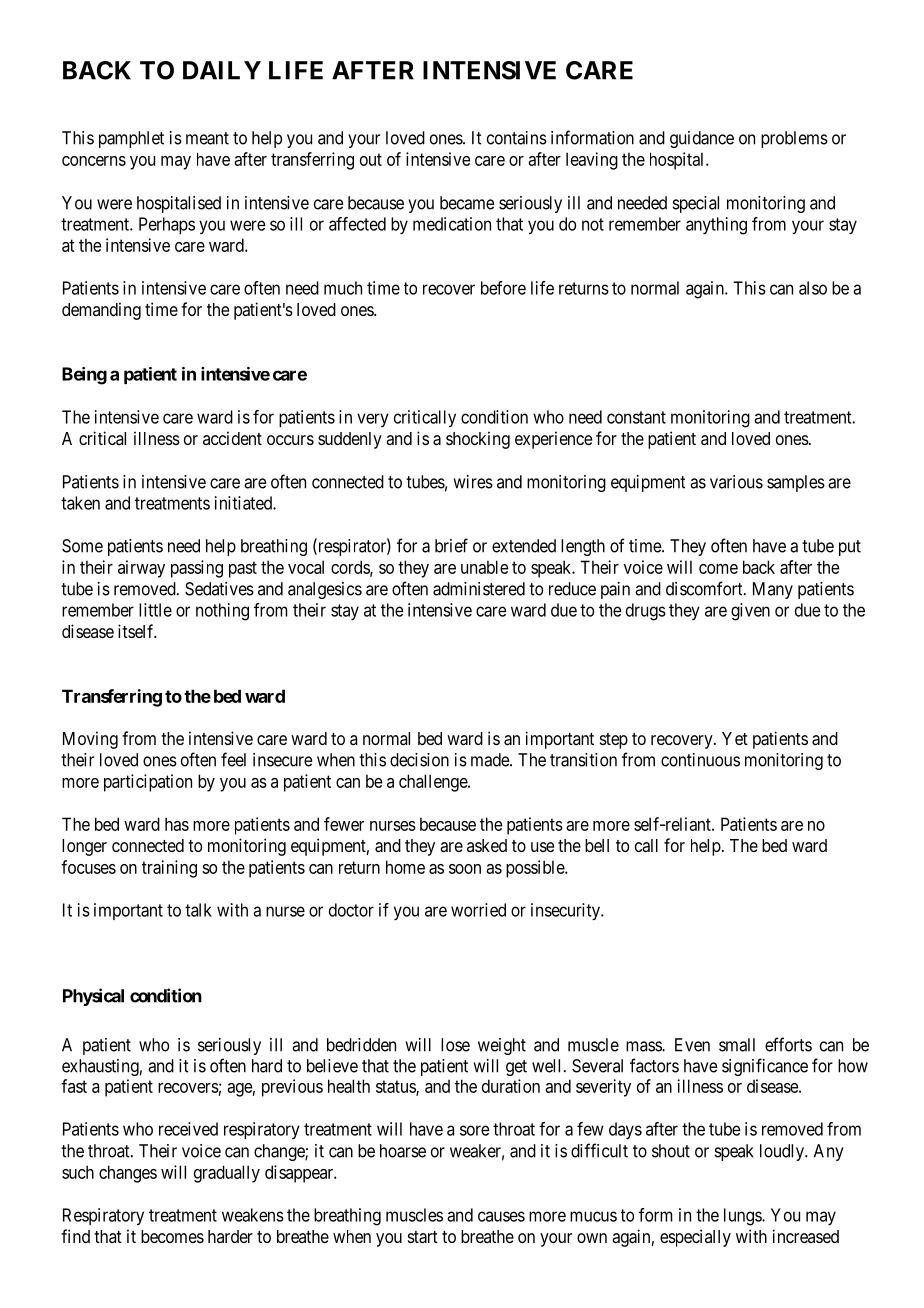 This screenshot has width=924, height=1308. I want to click on problems, so click(794, 139).
